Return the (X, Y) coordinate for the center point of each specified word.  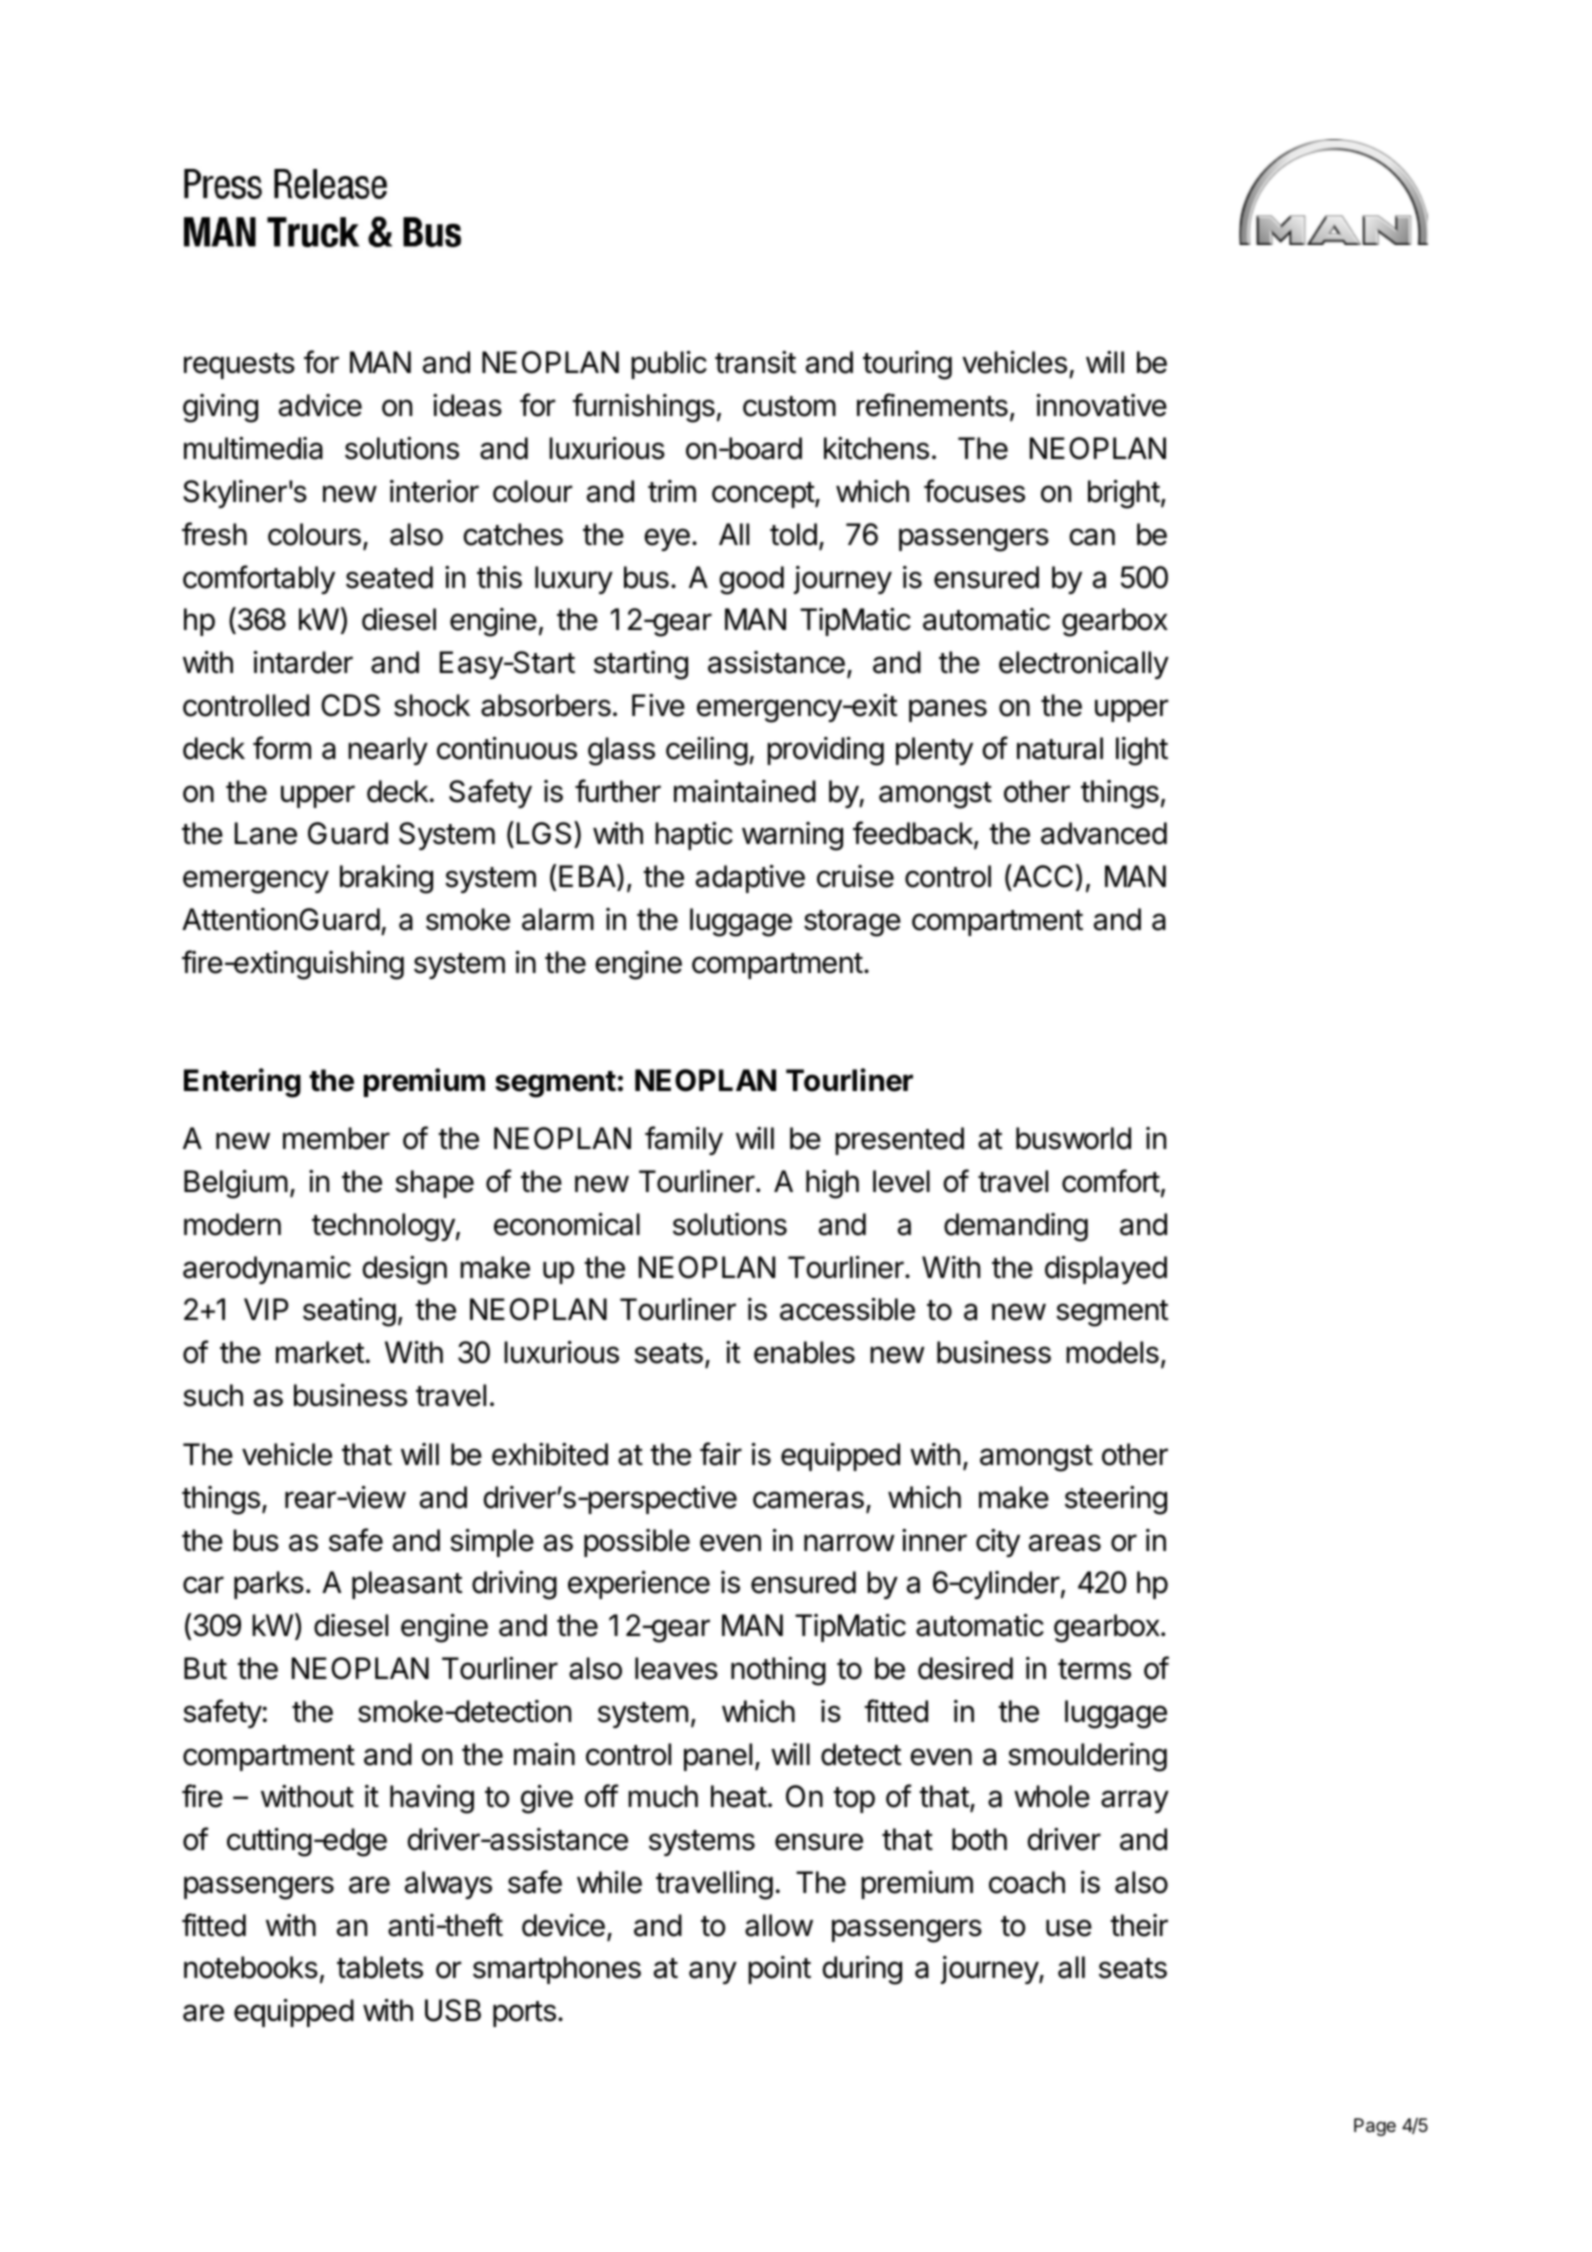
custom (789, 406)
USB (453, 2010)
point (779, 1970)
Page (1375, 2127)
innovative (1102, 405)
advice (320, 405)
